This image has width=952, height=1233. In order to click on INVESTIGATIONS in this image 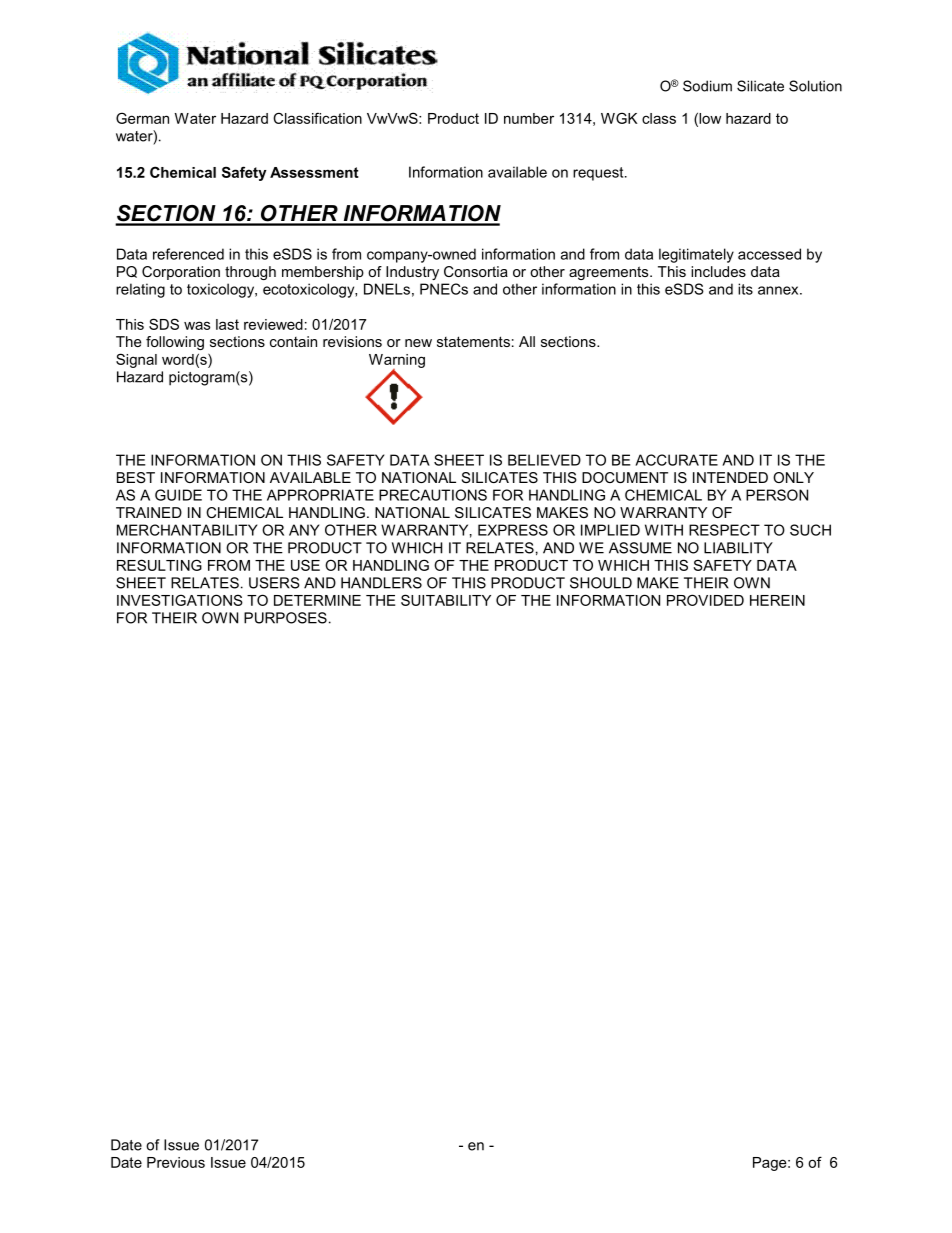, I will do `click(180, 600)`.
